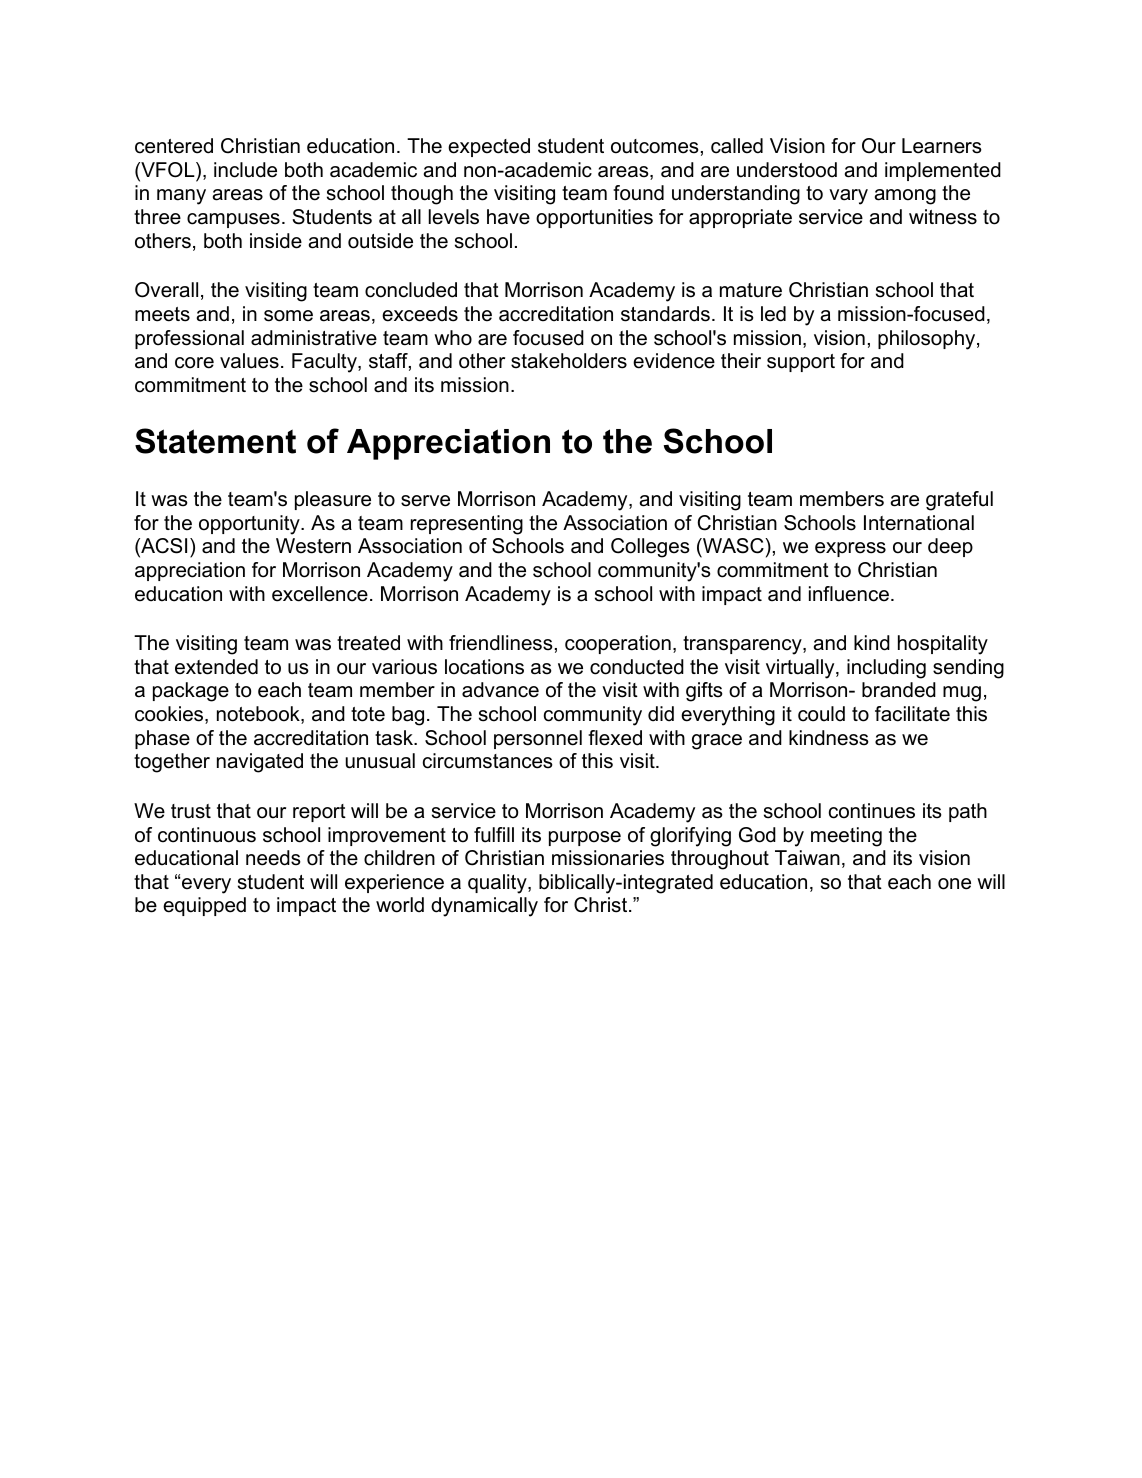  Describe the element at coordinates (489, 147) in the document. I see `expected` at that location.
